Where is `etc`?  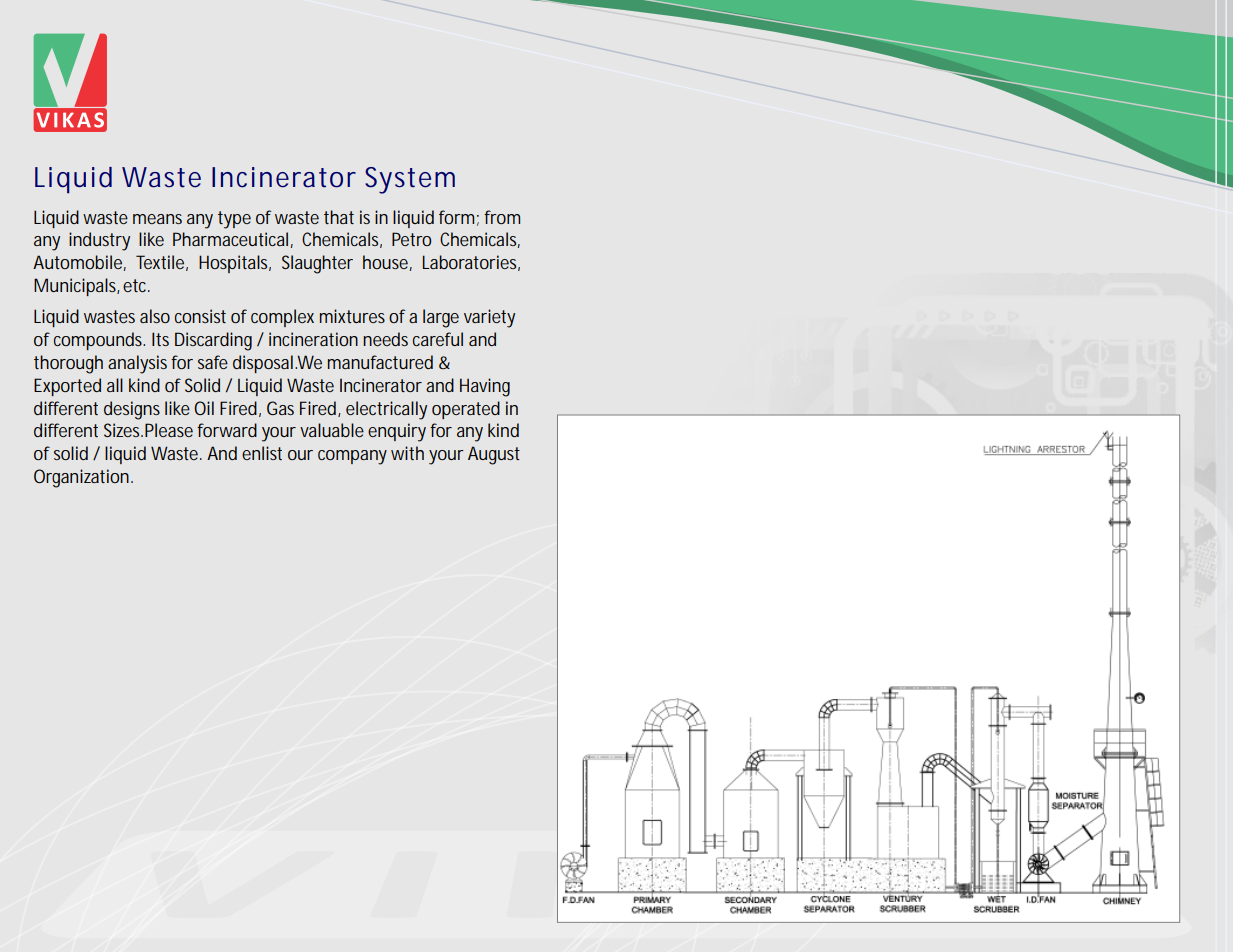 etc is located at coordinates (136, 285).
